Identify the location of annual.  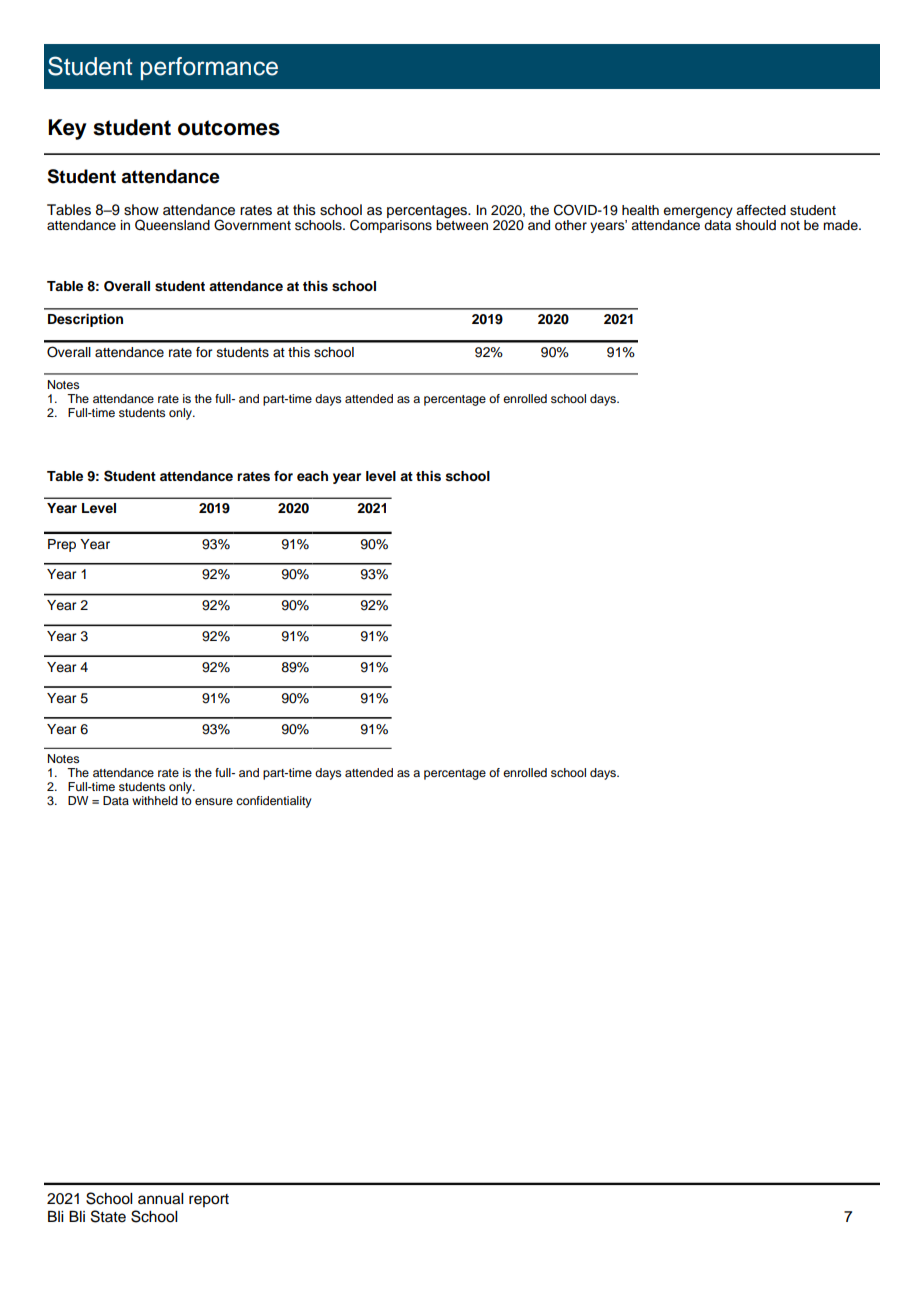
(160, 1199).
